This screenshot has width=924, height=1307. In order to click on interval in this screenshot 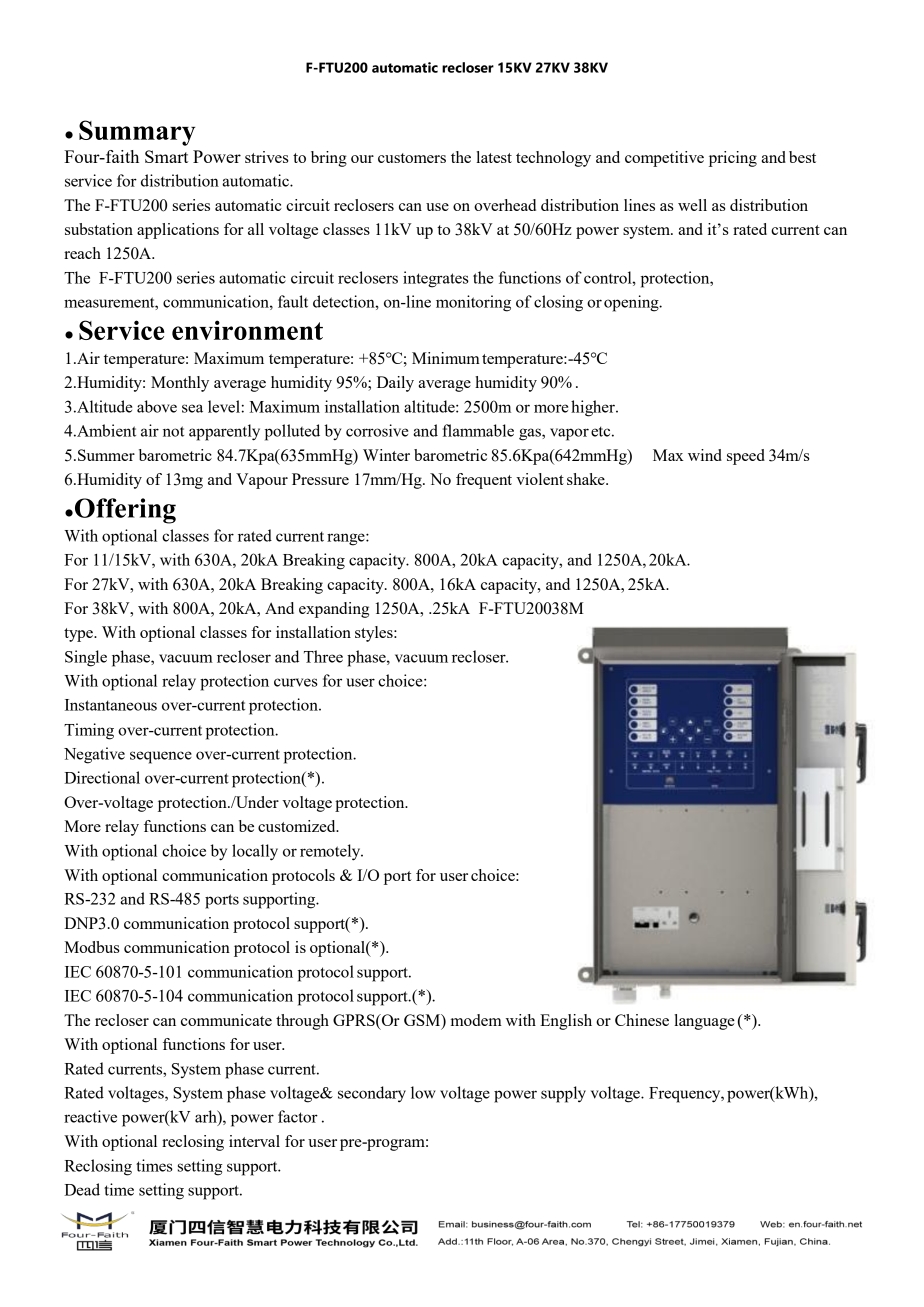, I will do `click(254, 1141)`.
